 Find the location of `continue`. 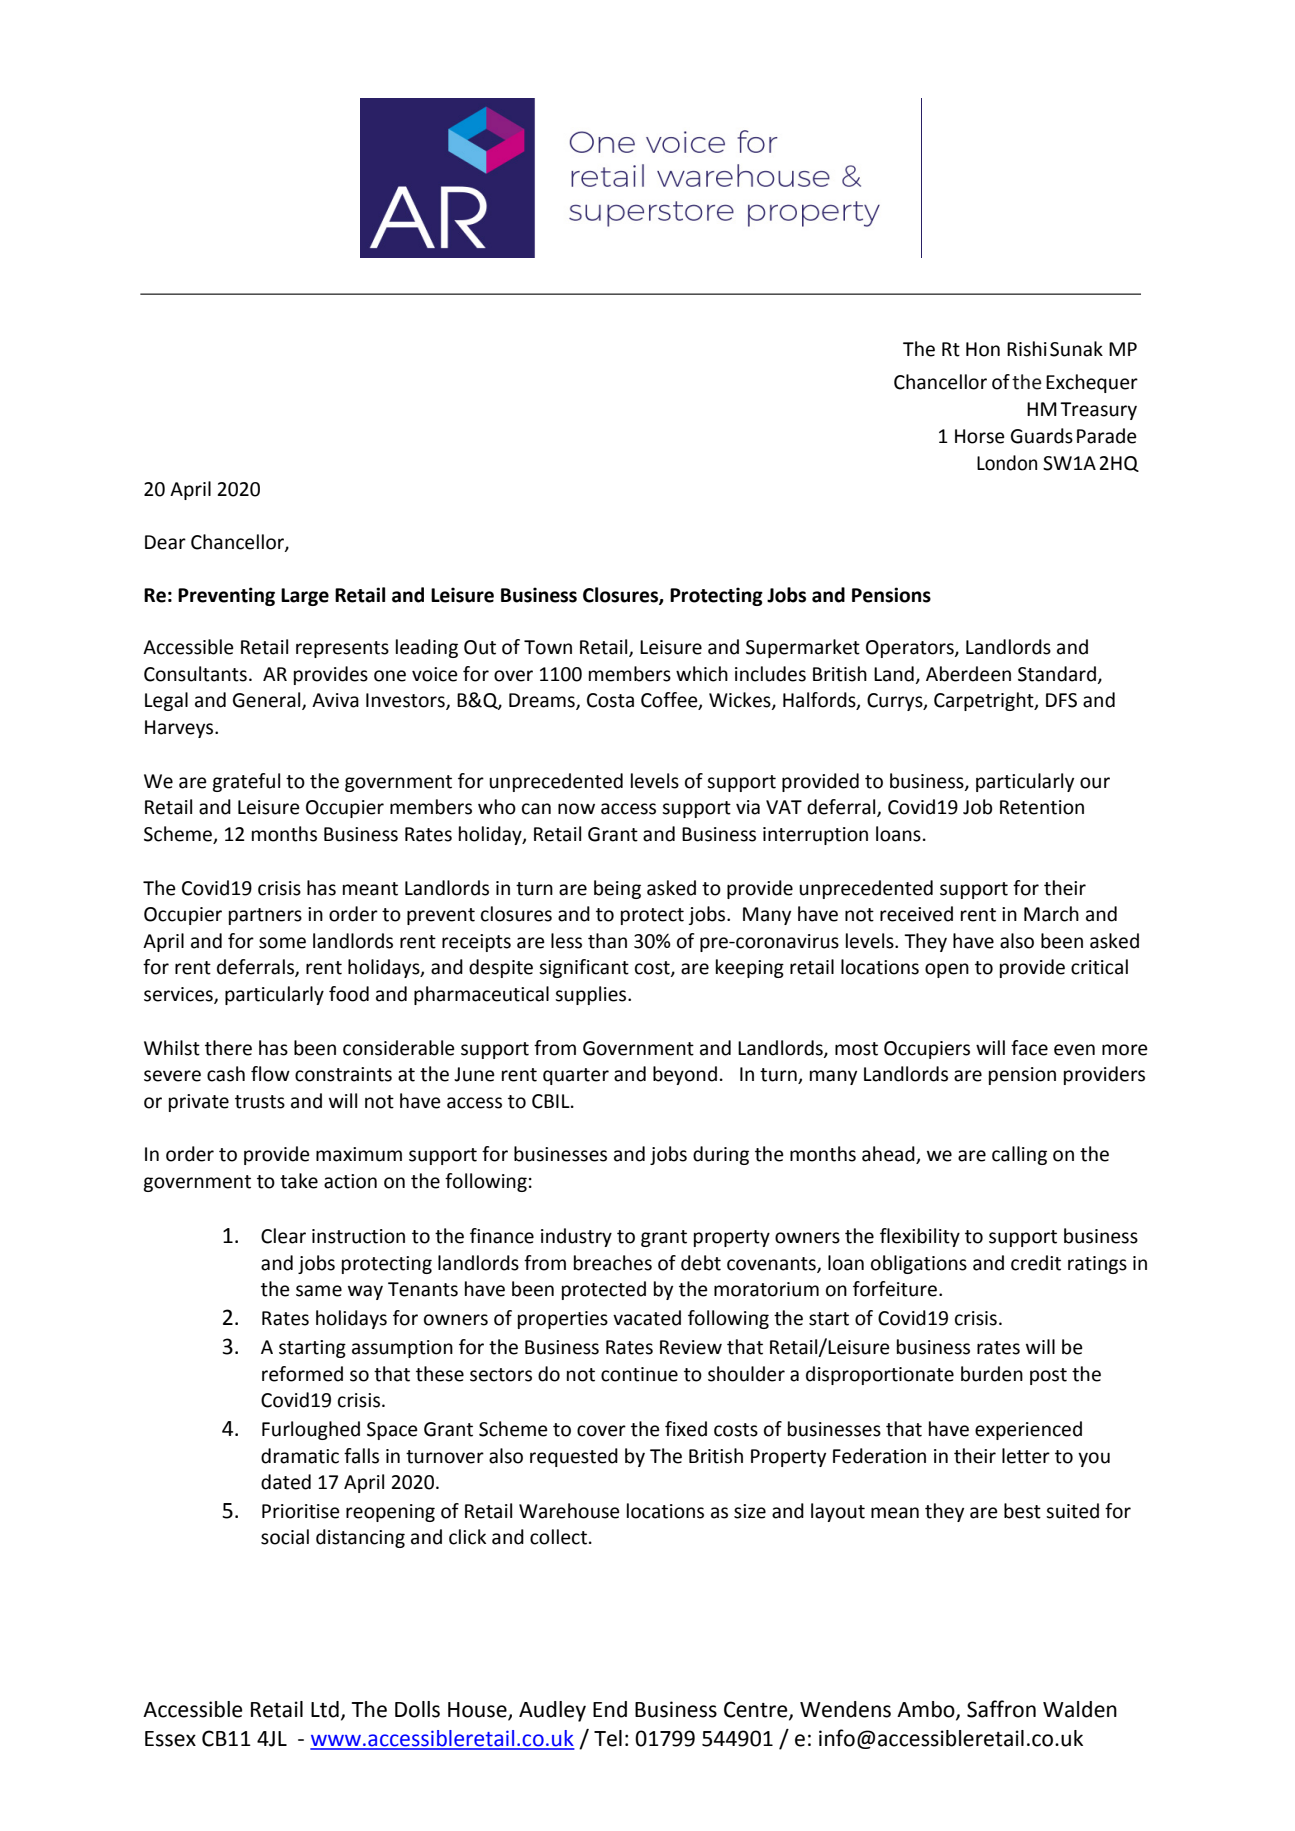

continue is located at coordinates (639, 1374).
